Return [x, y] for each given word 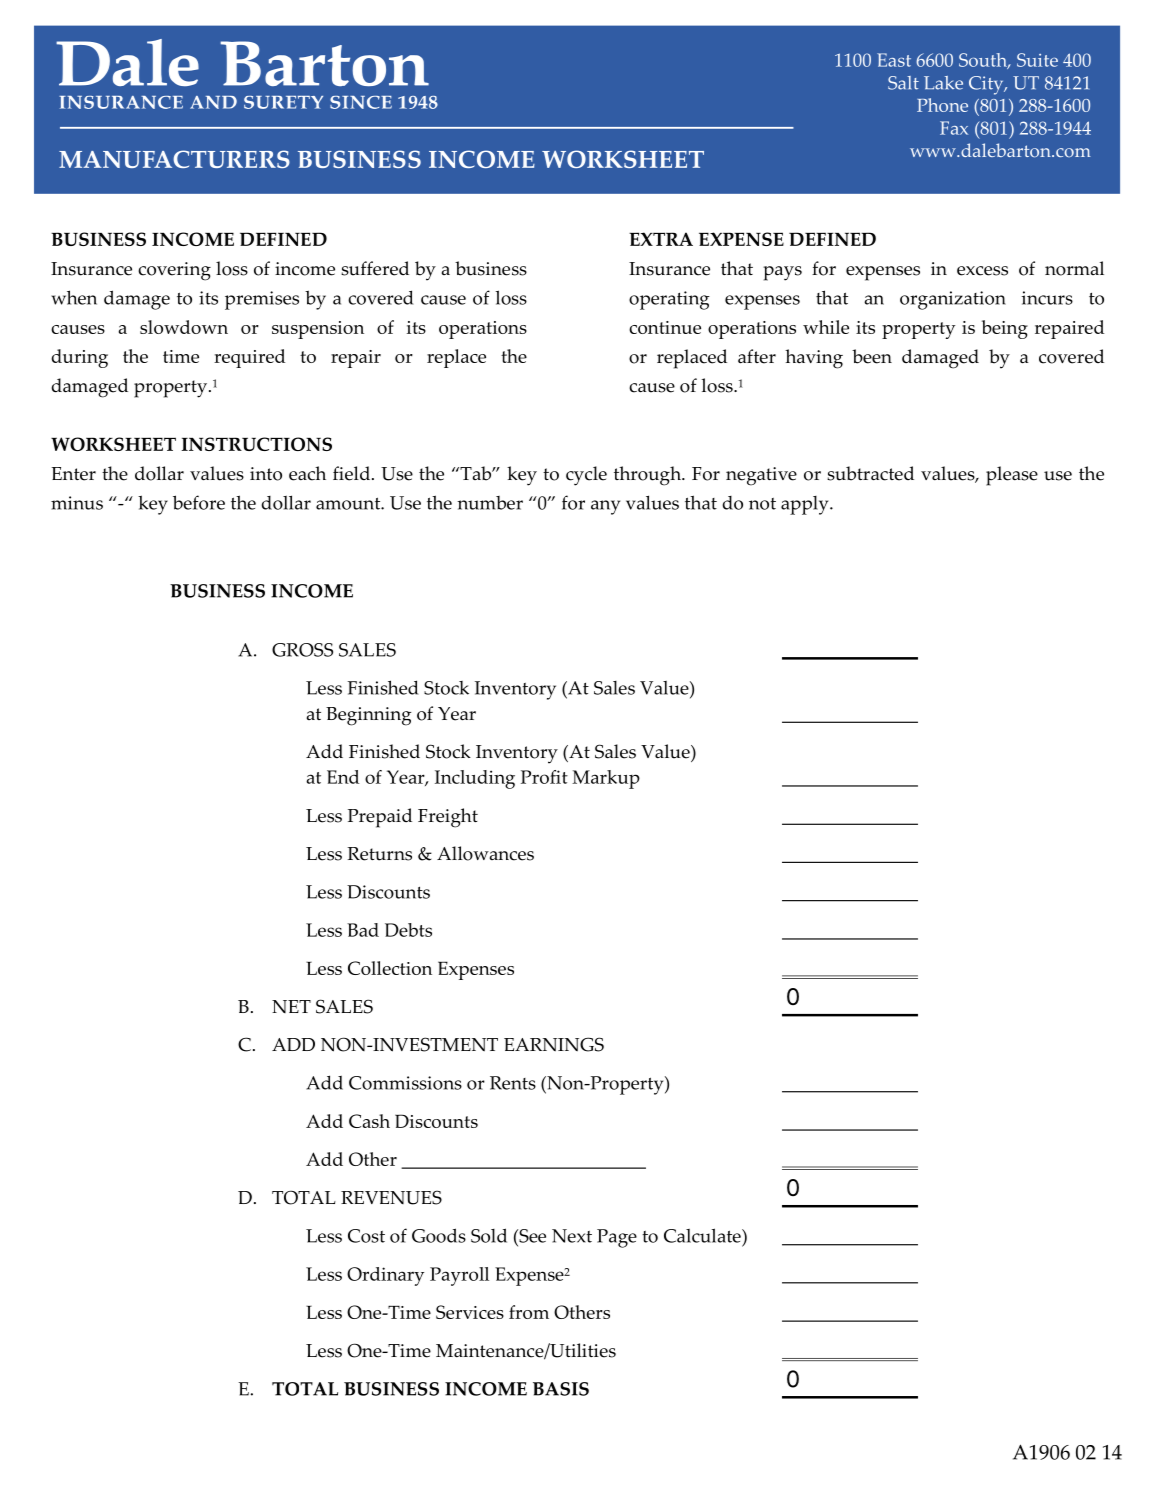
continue [665, 327]
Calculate [703, 1235]
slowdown [184, 327]
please [1012, 476]
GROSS [302, 650]
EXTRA [661, 239]
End [343, 777]
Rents [513, 1083]
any [605, 507]
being [1005, 329]
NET [291, 1006]
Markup [606, 779]
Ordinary [385, 1276]
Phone [942, 105]
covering [174, 271]
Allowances [485, 853]
